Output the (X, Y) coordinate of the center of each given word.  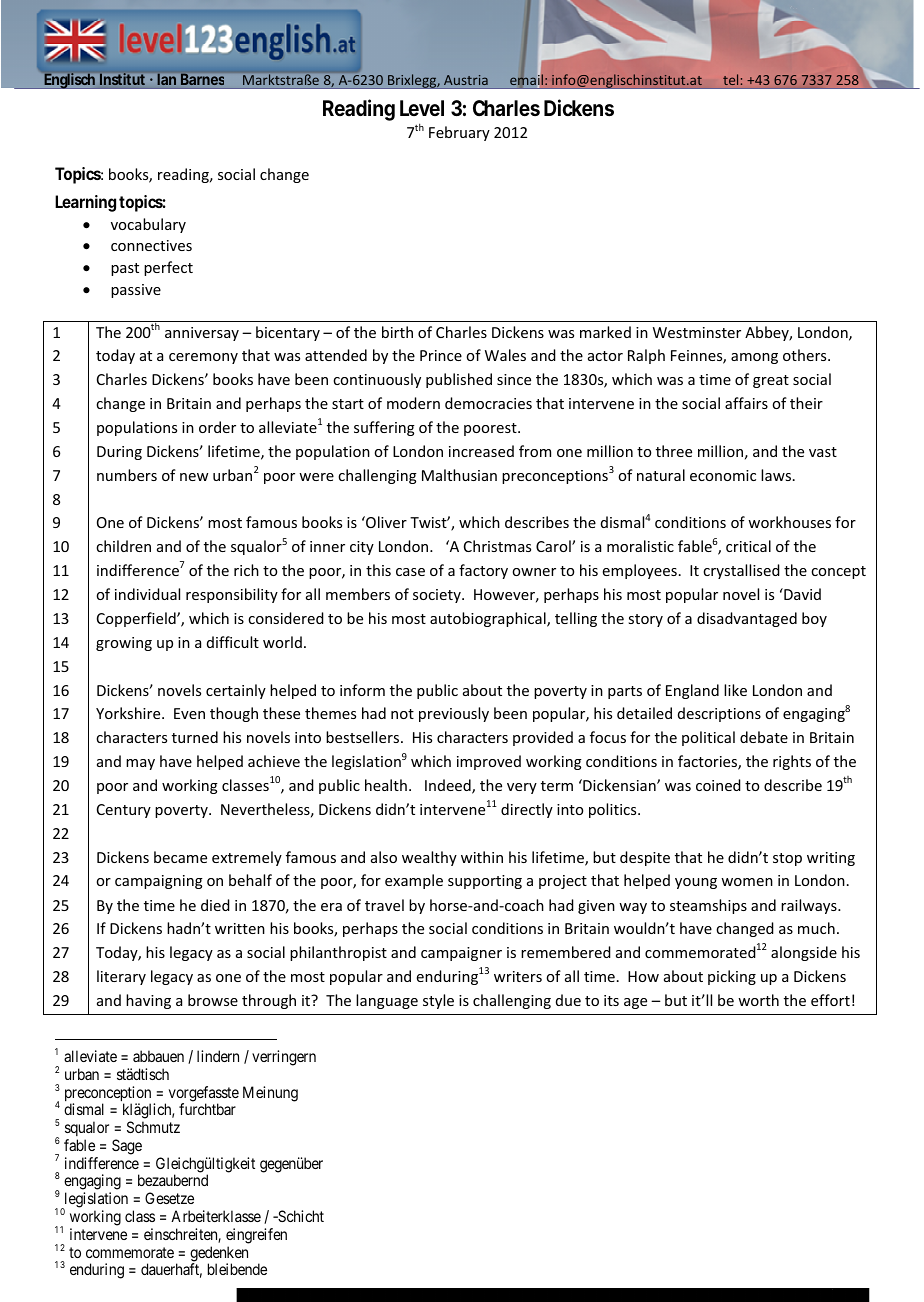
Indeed (449, 786)
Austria (466, 80)
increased (481, 451)
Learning (85, 203)
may (140, 764)
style (438, 1001)
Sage (127, 1147)
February (459, 133)
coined (718, 785)
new (194, 477)
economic (723, 475)
